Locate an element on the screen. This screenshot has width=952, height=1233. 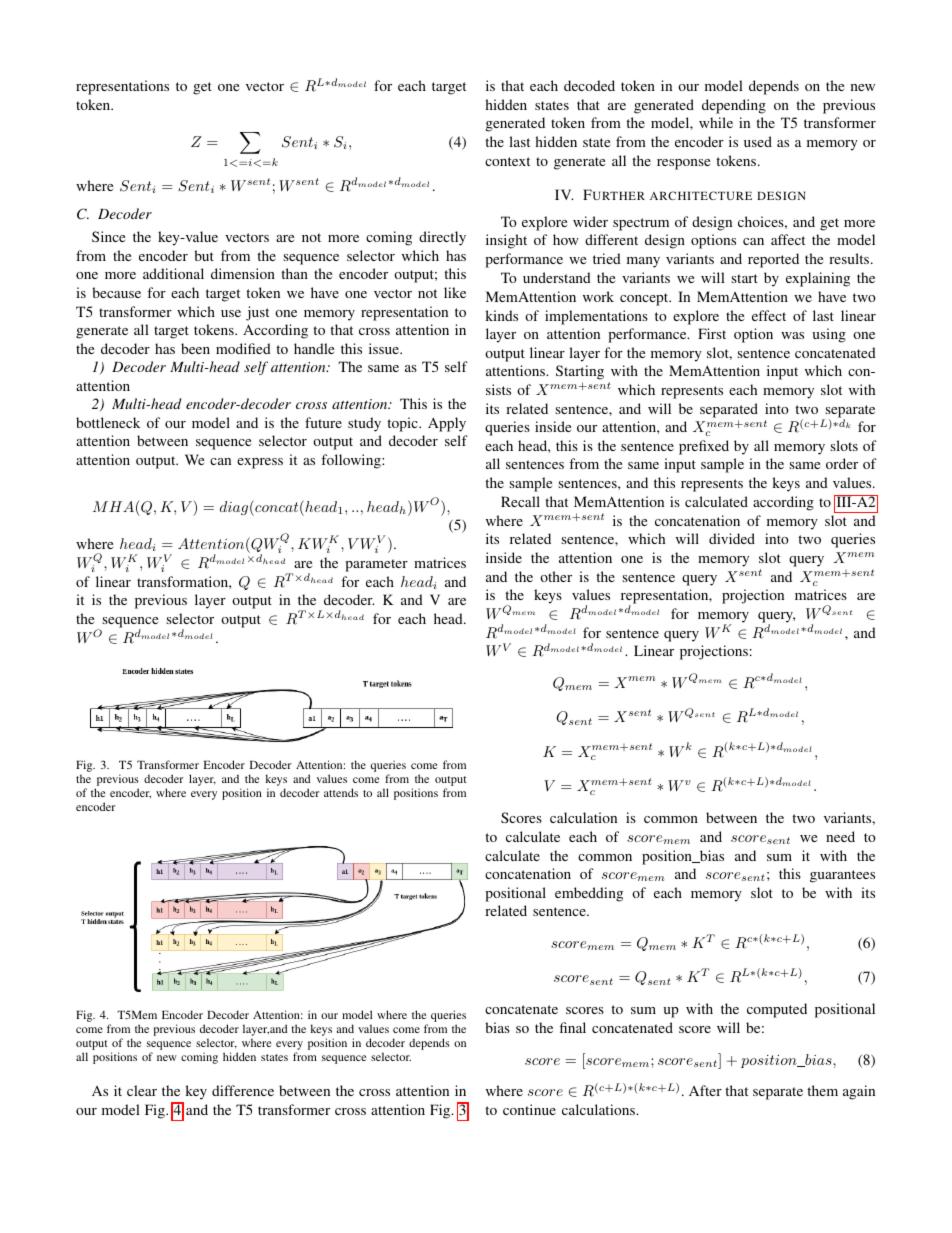
other is located at coordinates (556, 576).
